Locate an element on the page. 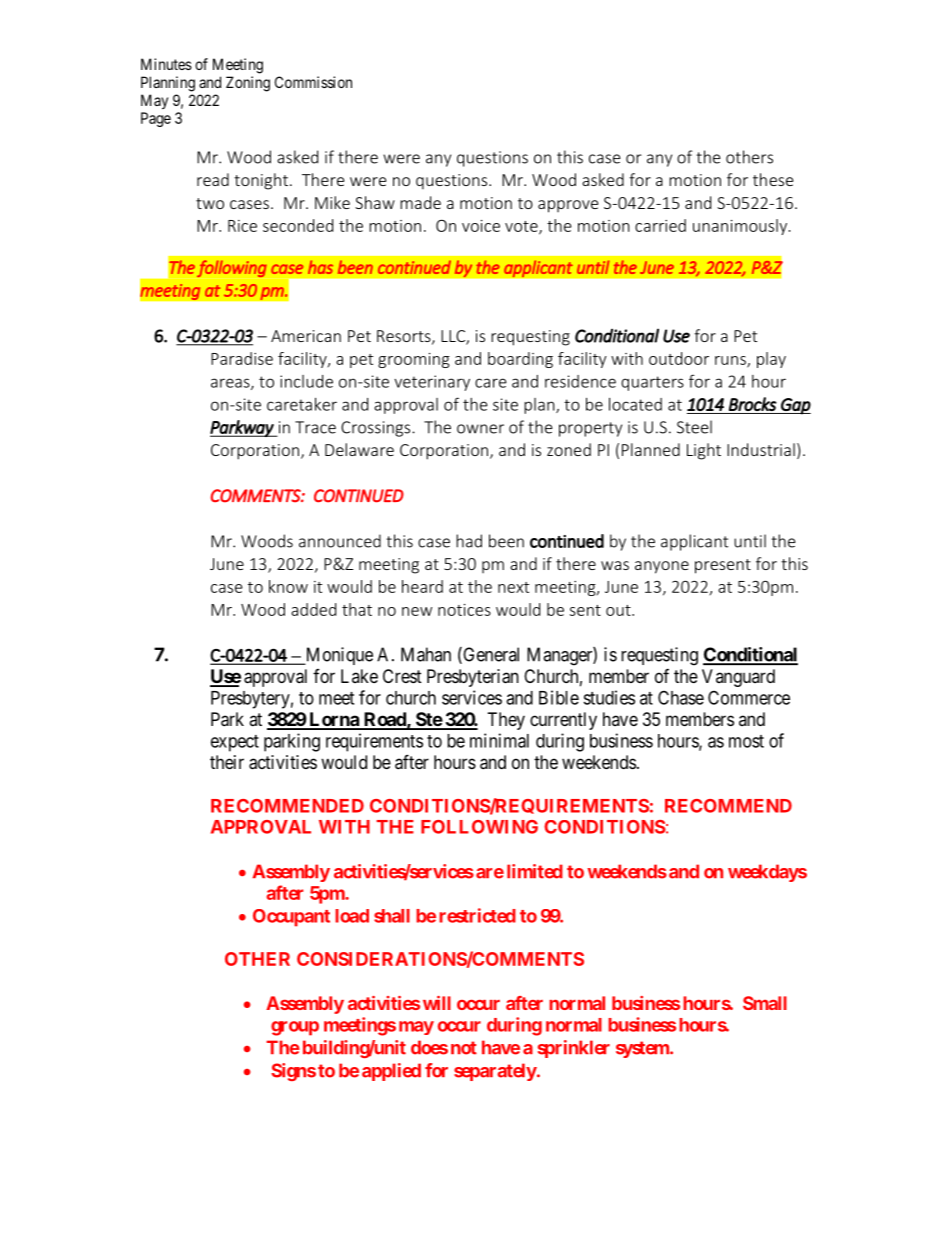 This document has height=1233, width=952. their is located at coordinates (227, 762).
